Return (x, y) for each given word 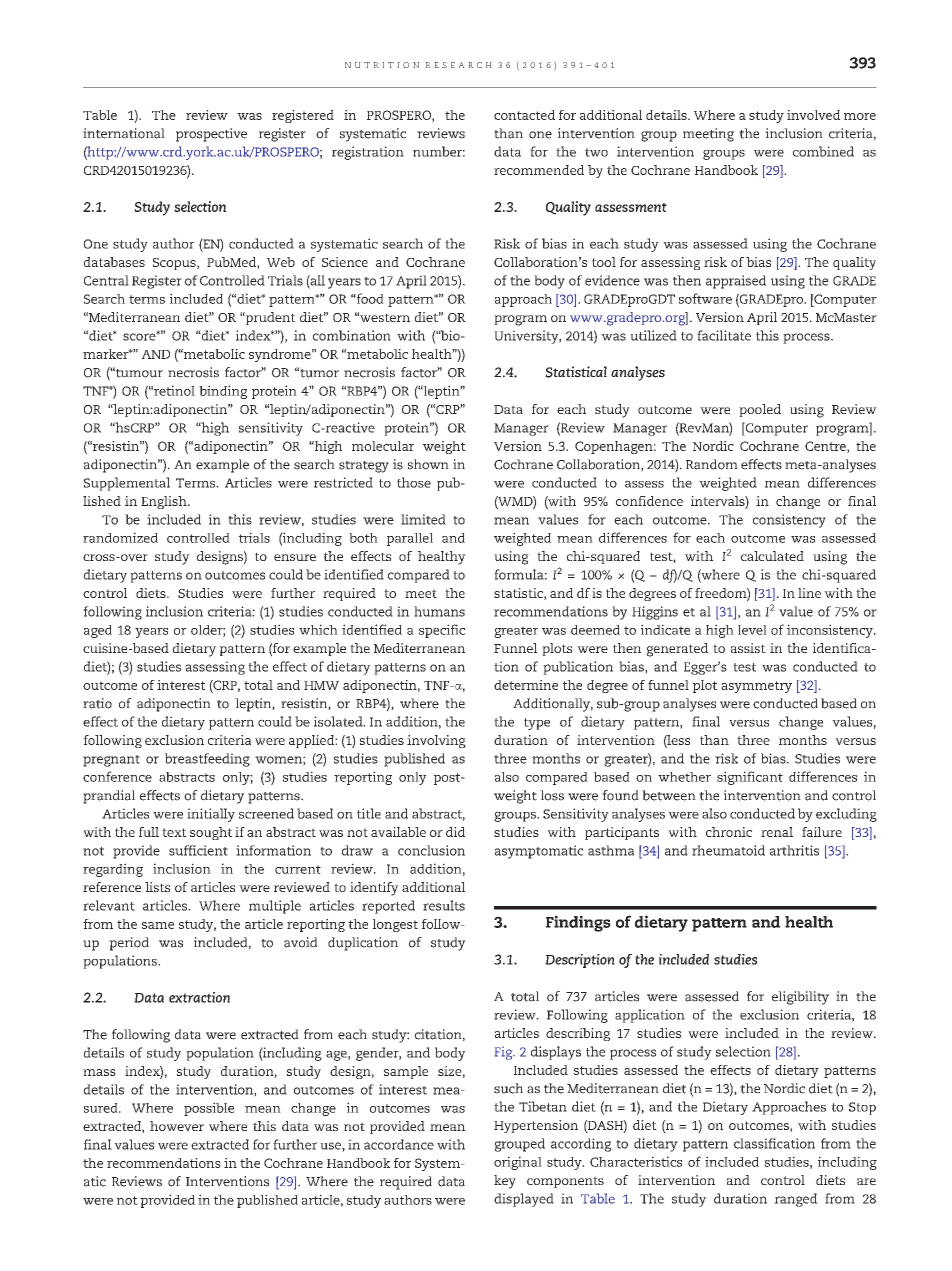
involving (436, 741)
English (165, 502)
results (444, 905)
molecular (383, 446)
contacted (524, 115)
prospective (211, 135)
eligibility (800, 998)
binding (223, 392)
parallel (410, 539)
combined (823, 151)
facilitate (724, 335)
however (177, 1126)
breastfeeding (207, 760)
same (158, 925)
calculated (772, 556)
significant (750, 778)
